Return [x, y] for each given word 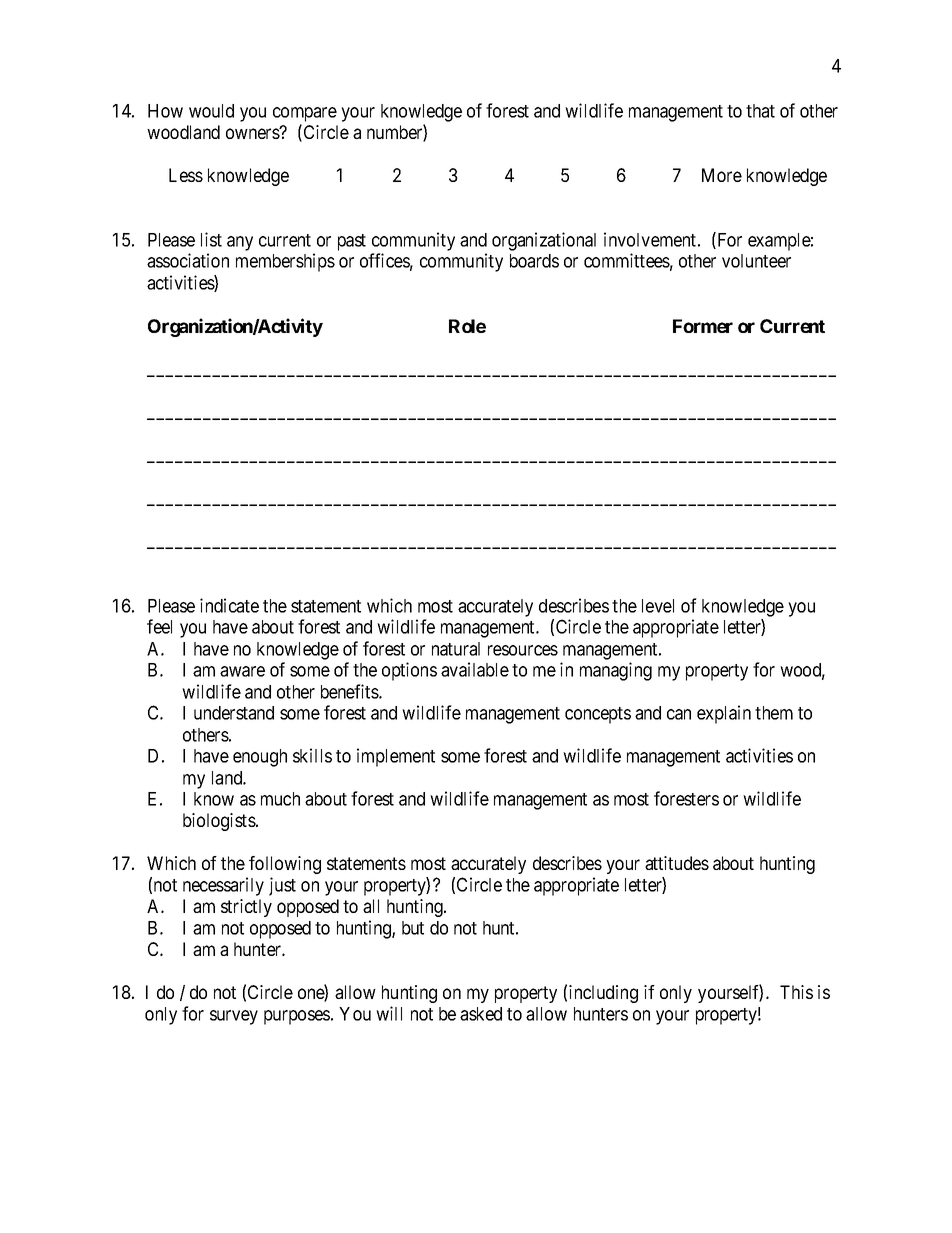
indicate [229, 605]
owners [253, 133]
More [722, 175]
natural [456, 649]
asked [481, 1014]
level [658, 606]
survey [234, 1017]
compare [305, 114]
